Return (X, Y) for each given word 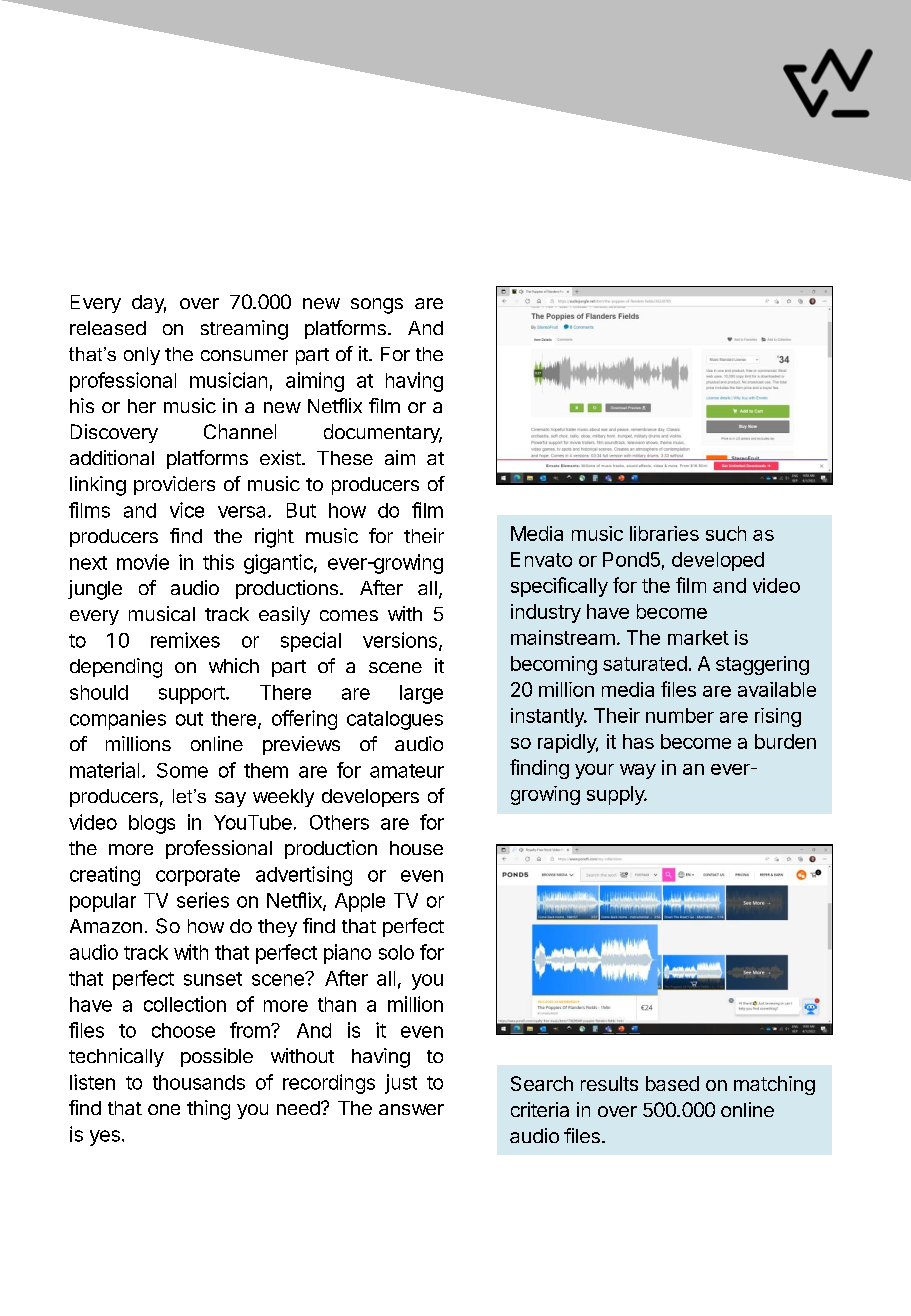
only (142, 356)
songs (377, 306)
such (726, 533)
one (164, 1109)
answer (411, 1109)
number (680, 715)
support (192, 695)
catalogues (395, 720)
